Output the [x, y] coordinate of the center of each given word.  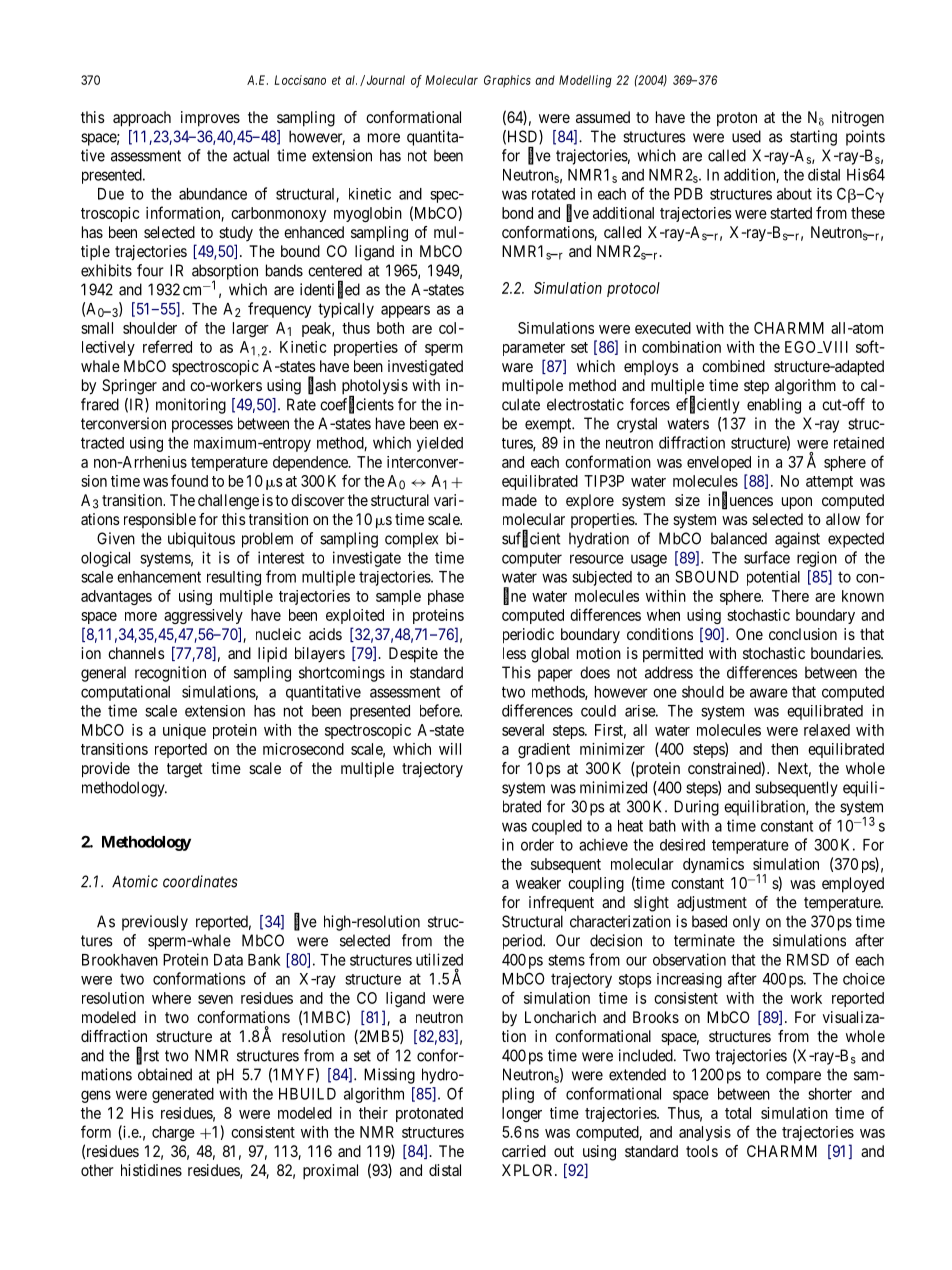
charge [173, 1133]
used [746, 136]
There [790, 596]
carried [524, 1151]
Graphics [507, 81]
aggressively [203, 616]
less [514, 653]
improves [210, 119]
